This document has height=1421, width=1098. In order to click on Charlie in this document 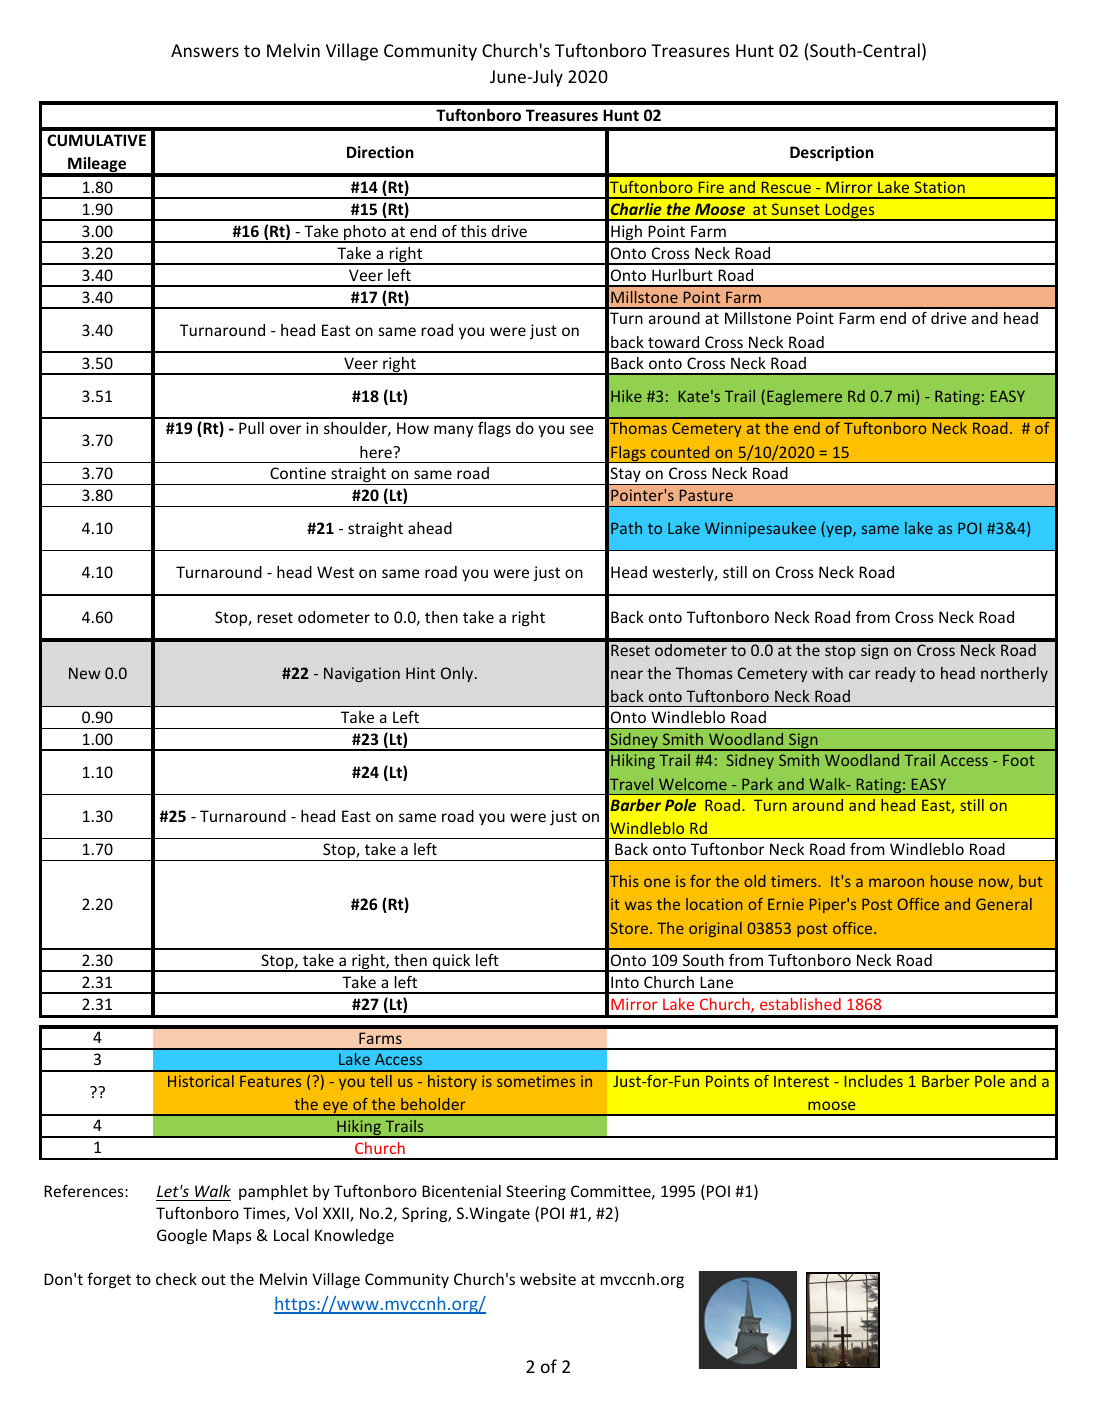, I will do `click(636, 209)`.
